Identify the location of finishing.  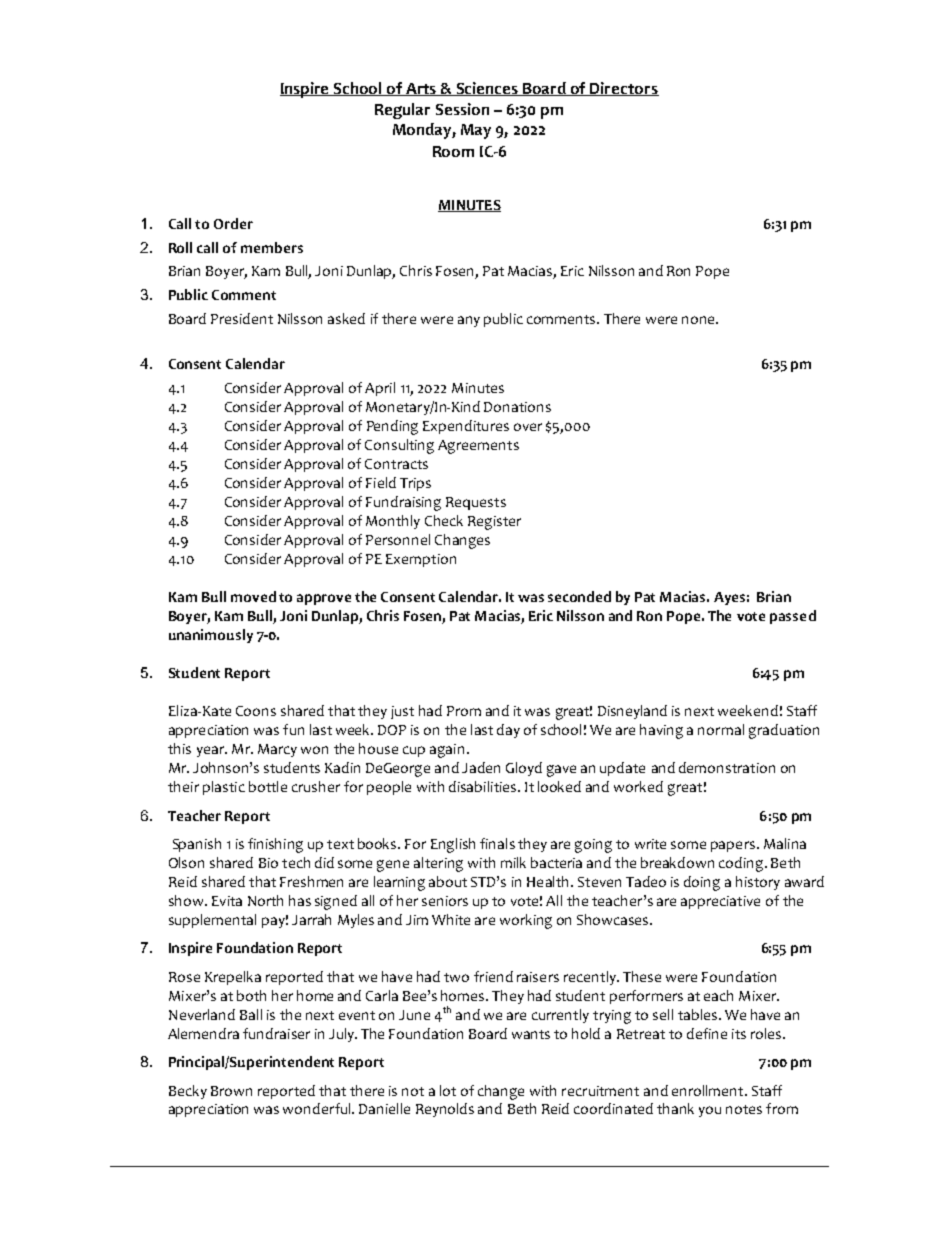
(275, 845).
